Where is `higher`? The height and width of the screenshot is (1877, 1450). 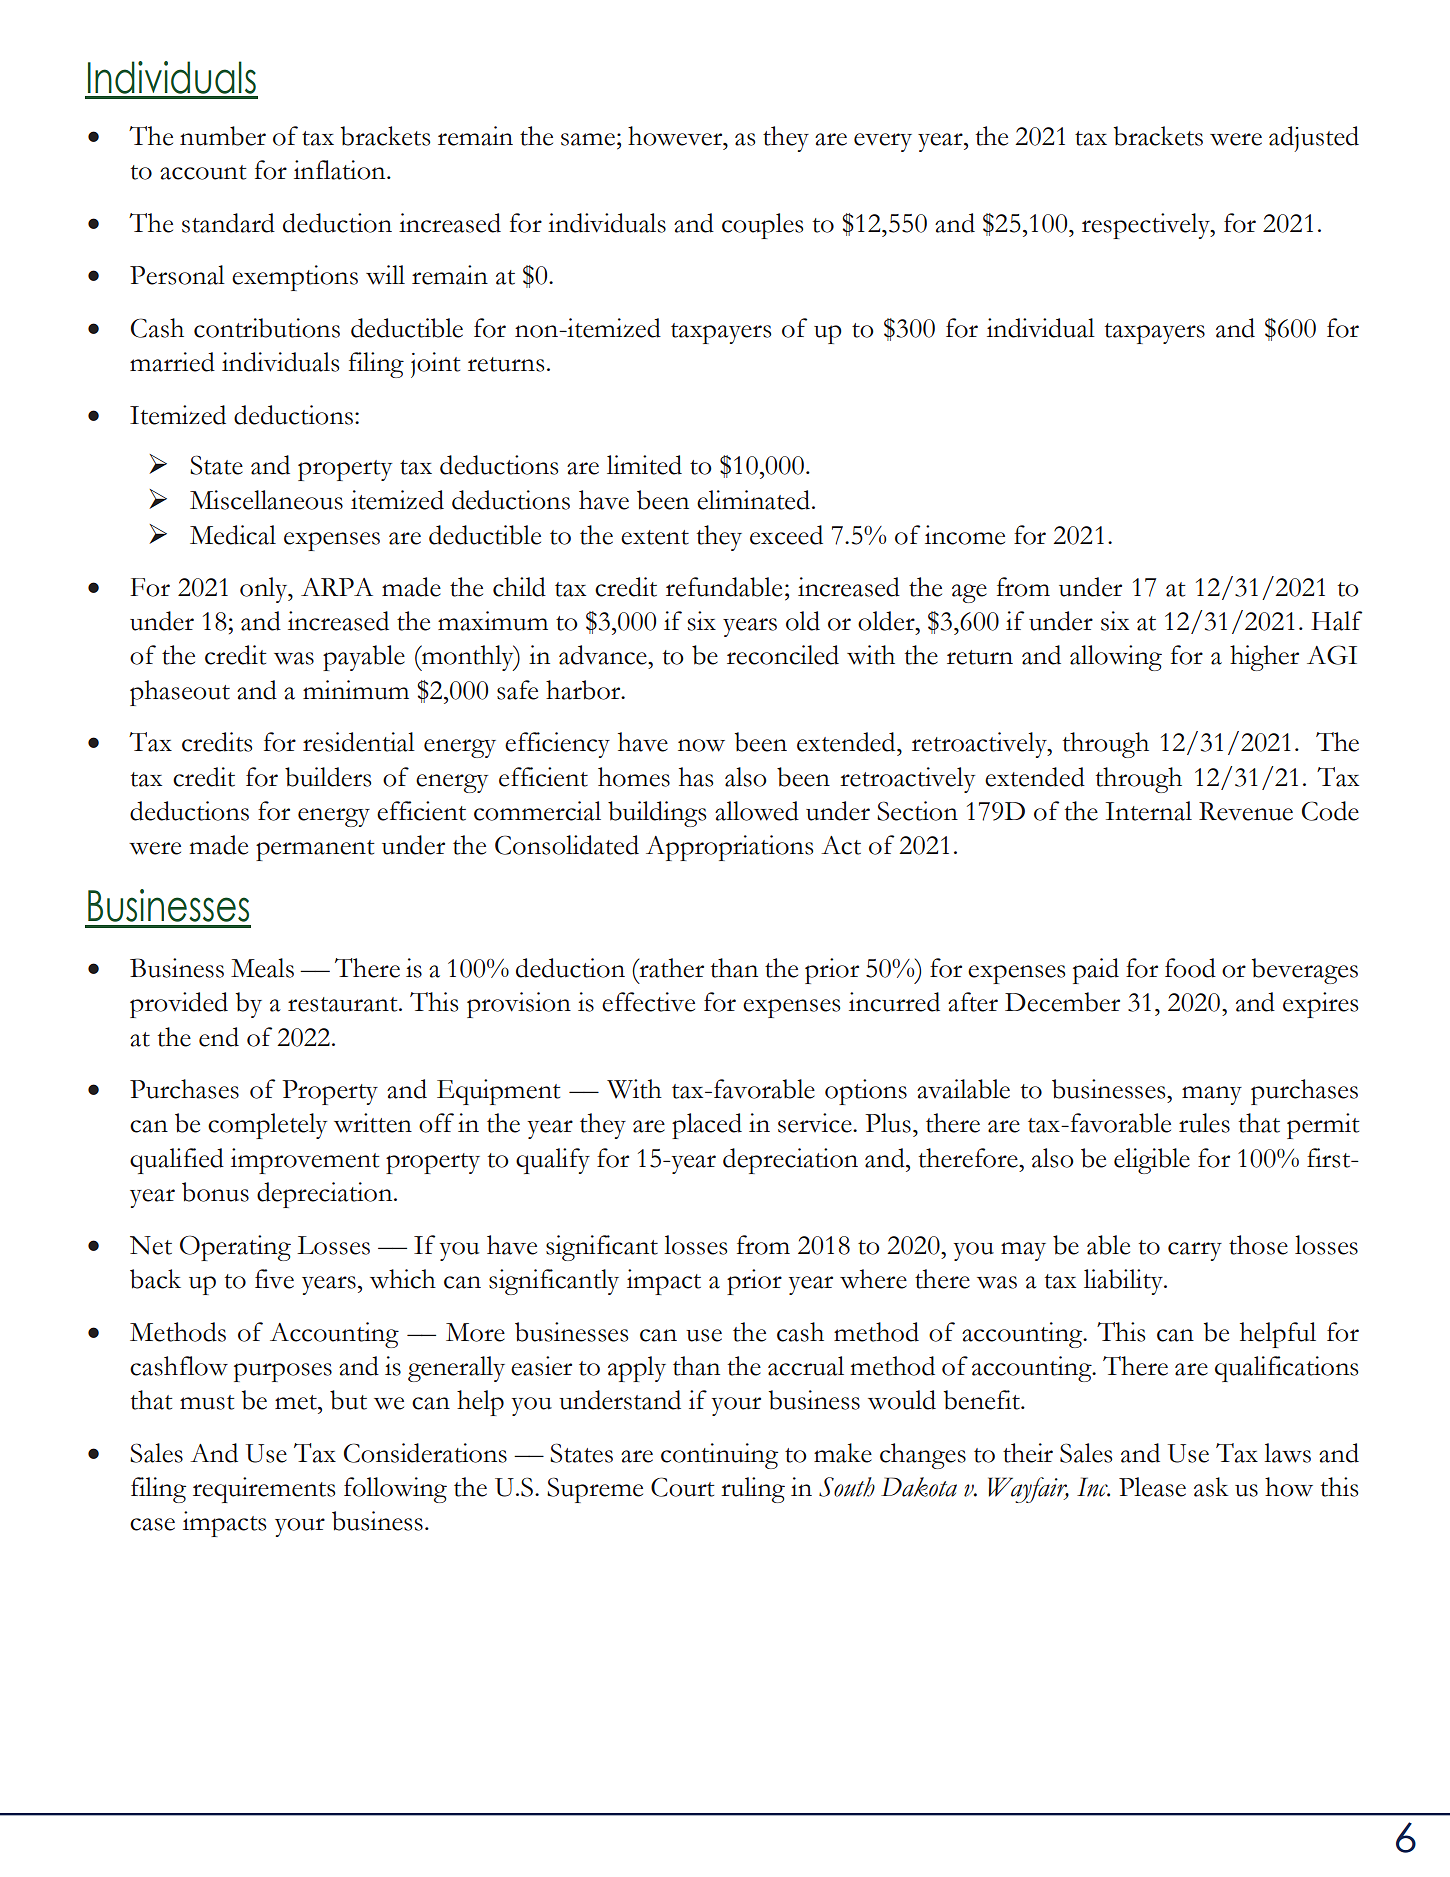 higher is located at coordinates (1264, 658).
